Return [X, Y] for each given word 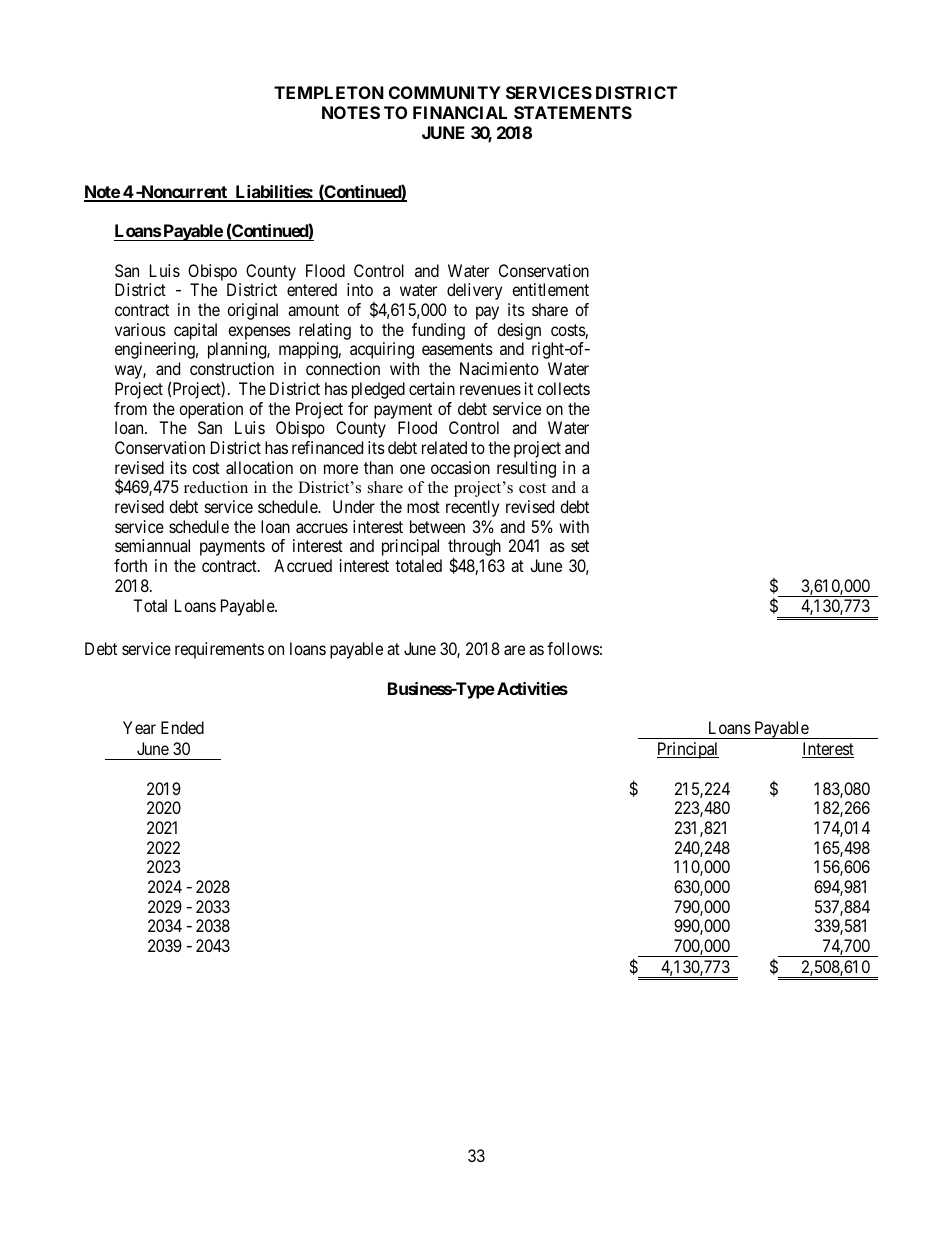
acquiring [382, 350]
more [341, 469]
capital [195, 331]
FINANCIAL [460, 112]
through [474, 549]
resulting [526, 469]
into [360, 289]
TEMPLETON [329, 92]
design [519, 333]
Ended [182, 727]
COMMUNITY [445, 92]
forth [130, 565]
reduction [216, 487]
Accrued [303, 565]
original [252, 311]
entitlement [550, 289]
